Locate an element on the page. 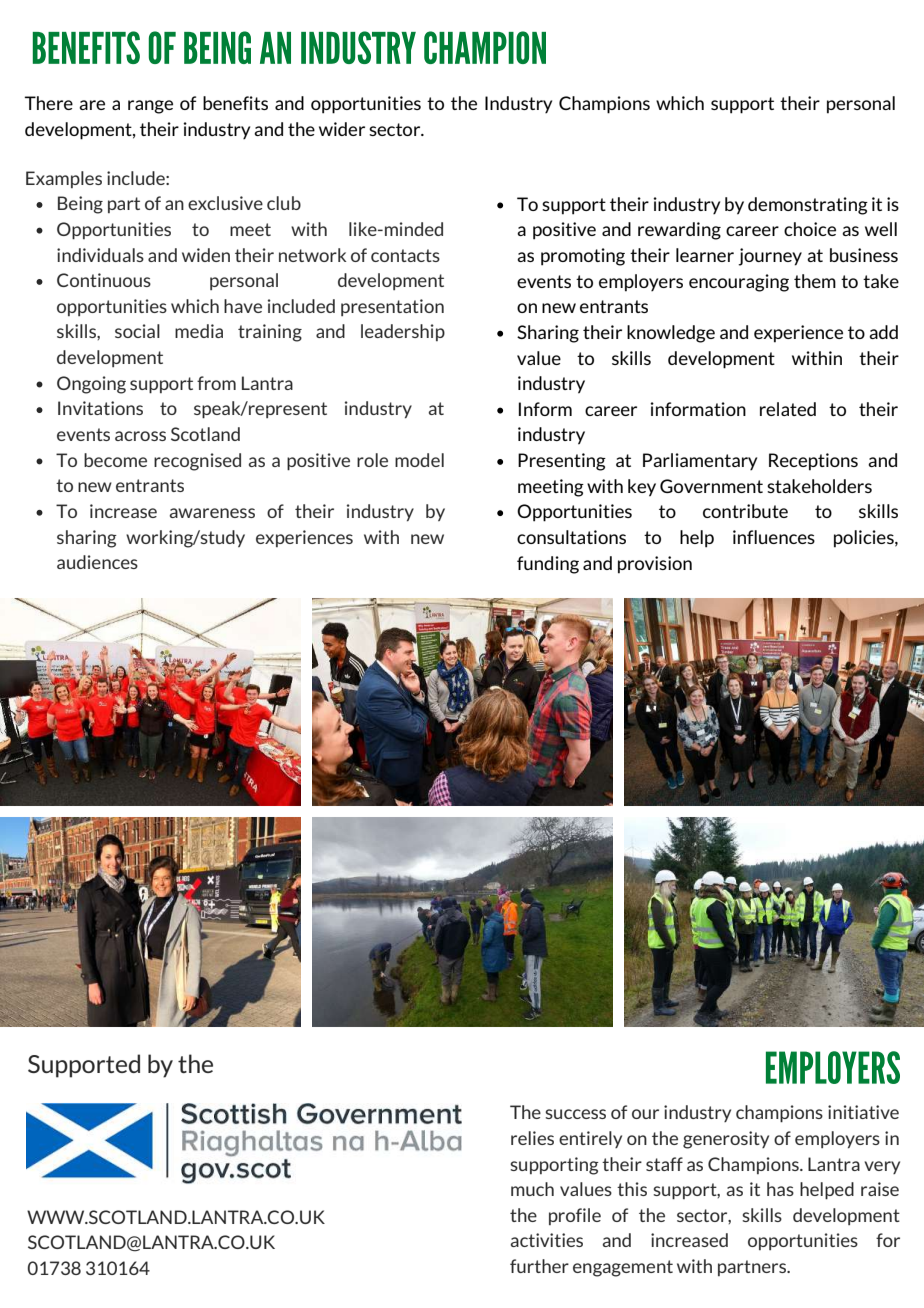  initiative is located at coordinates (863, 1112).
